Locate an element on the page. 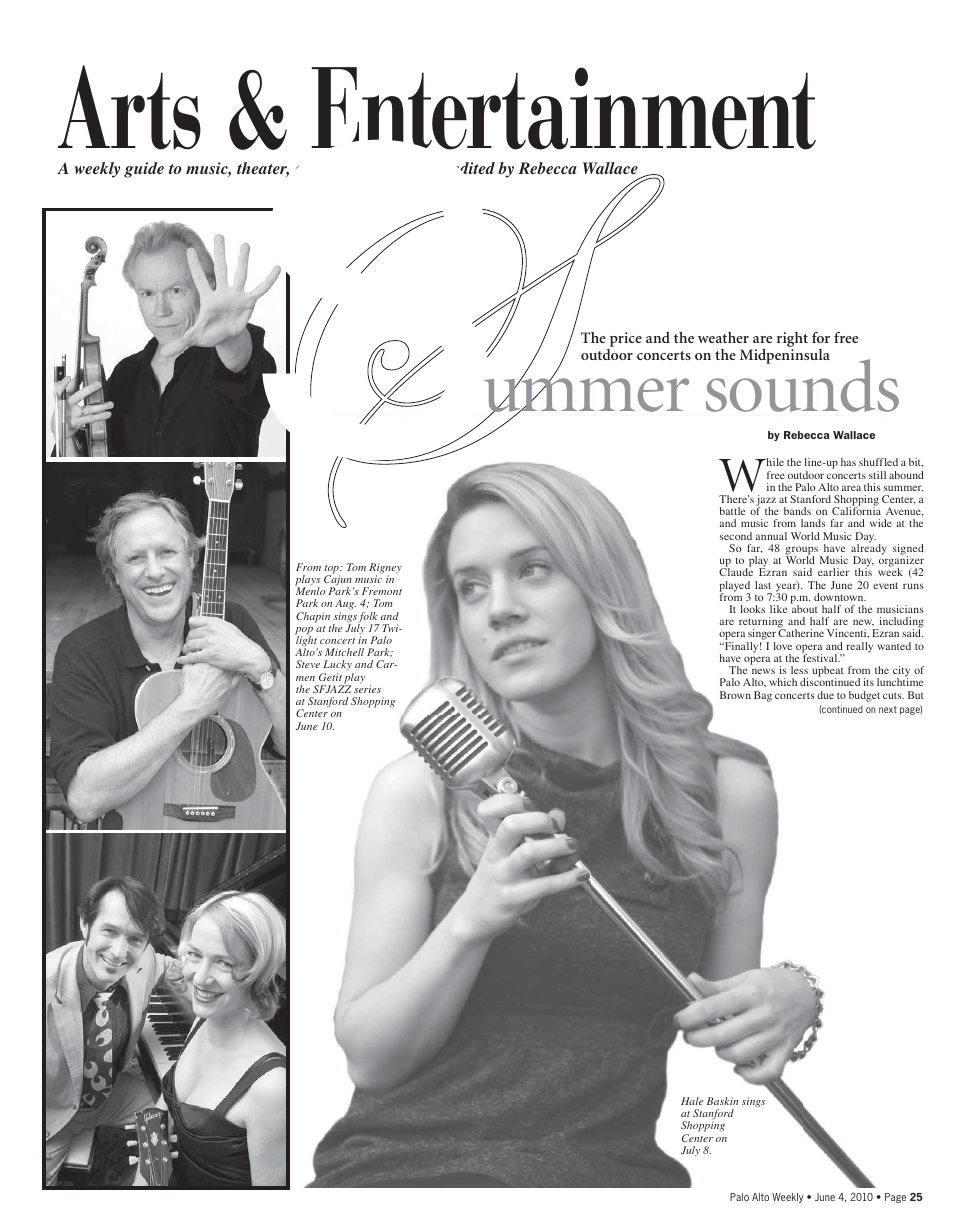 Image resolution: width=968 pixels, height=1232 pixels. theater is located at coordinates (263, 169).
